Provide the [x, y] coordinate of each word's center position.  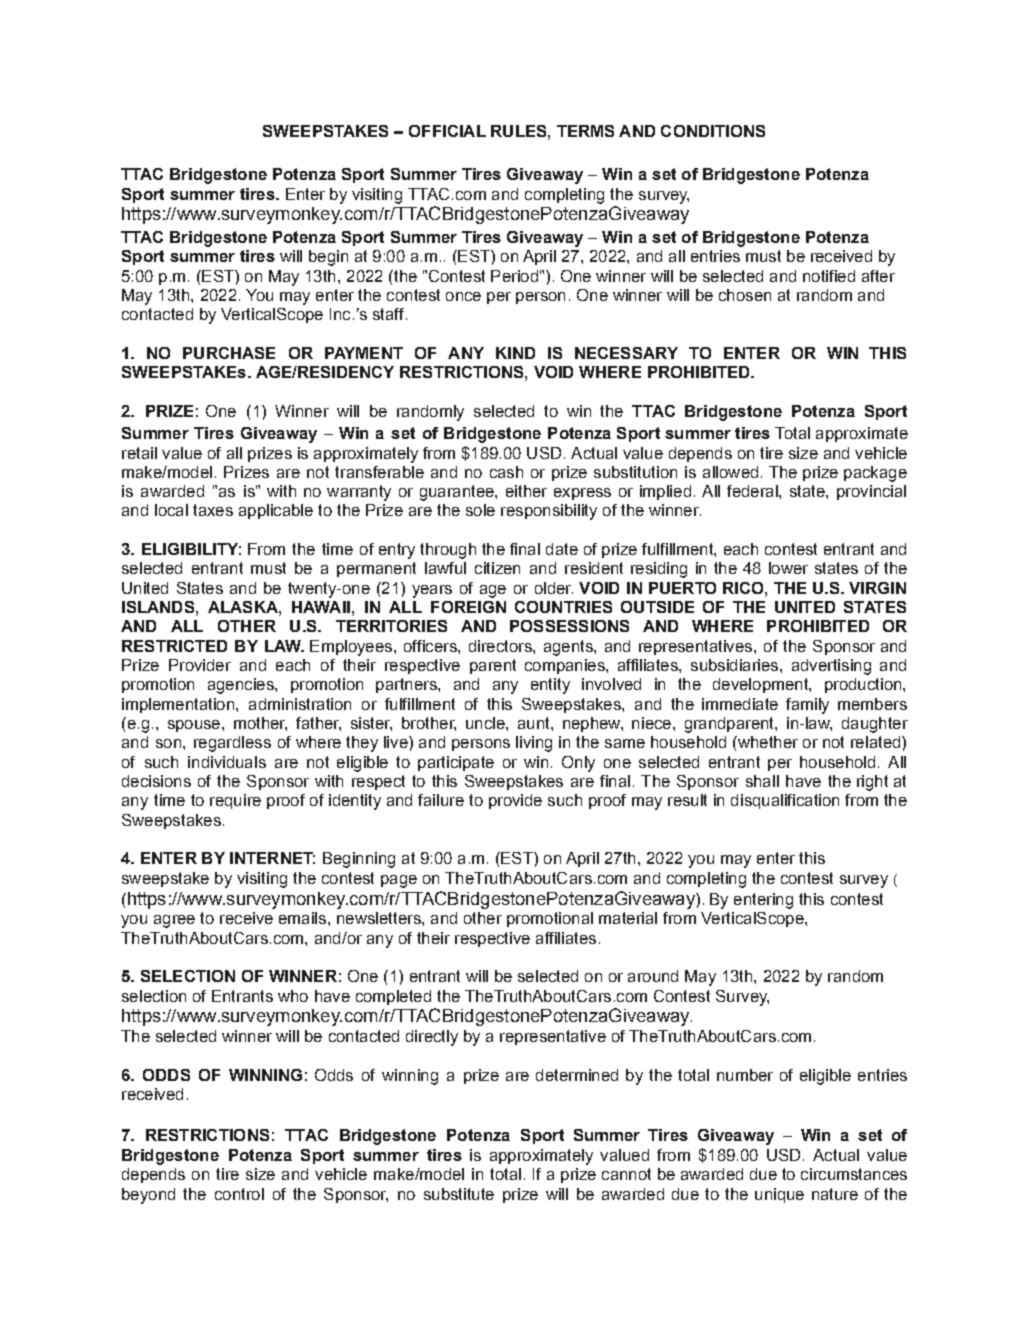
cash [506, 472]
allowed [730, 472]
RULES [520, 131]
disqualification [785, 801]
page [399, 881]
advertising [831, 667]
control [239, 1194]
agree [174, 921]
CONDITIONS [713, 131]
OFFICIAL [447, 131]
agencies [242, 686]
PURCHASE [229, 353]
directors [501, 646]
